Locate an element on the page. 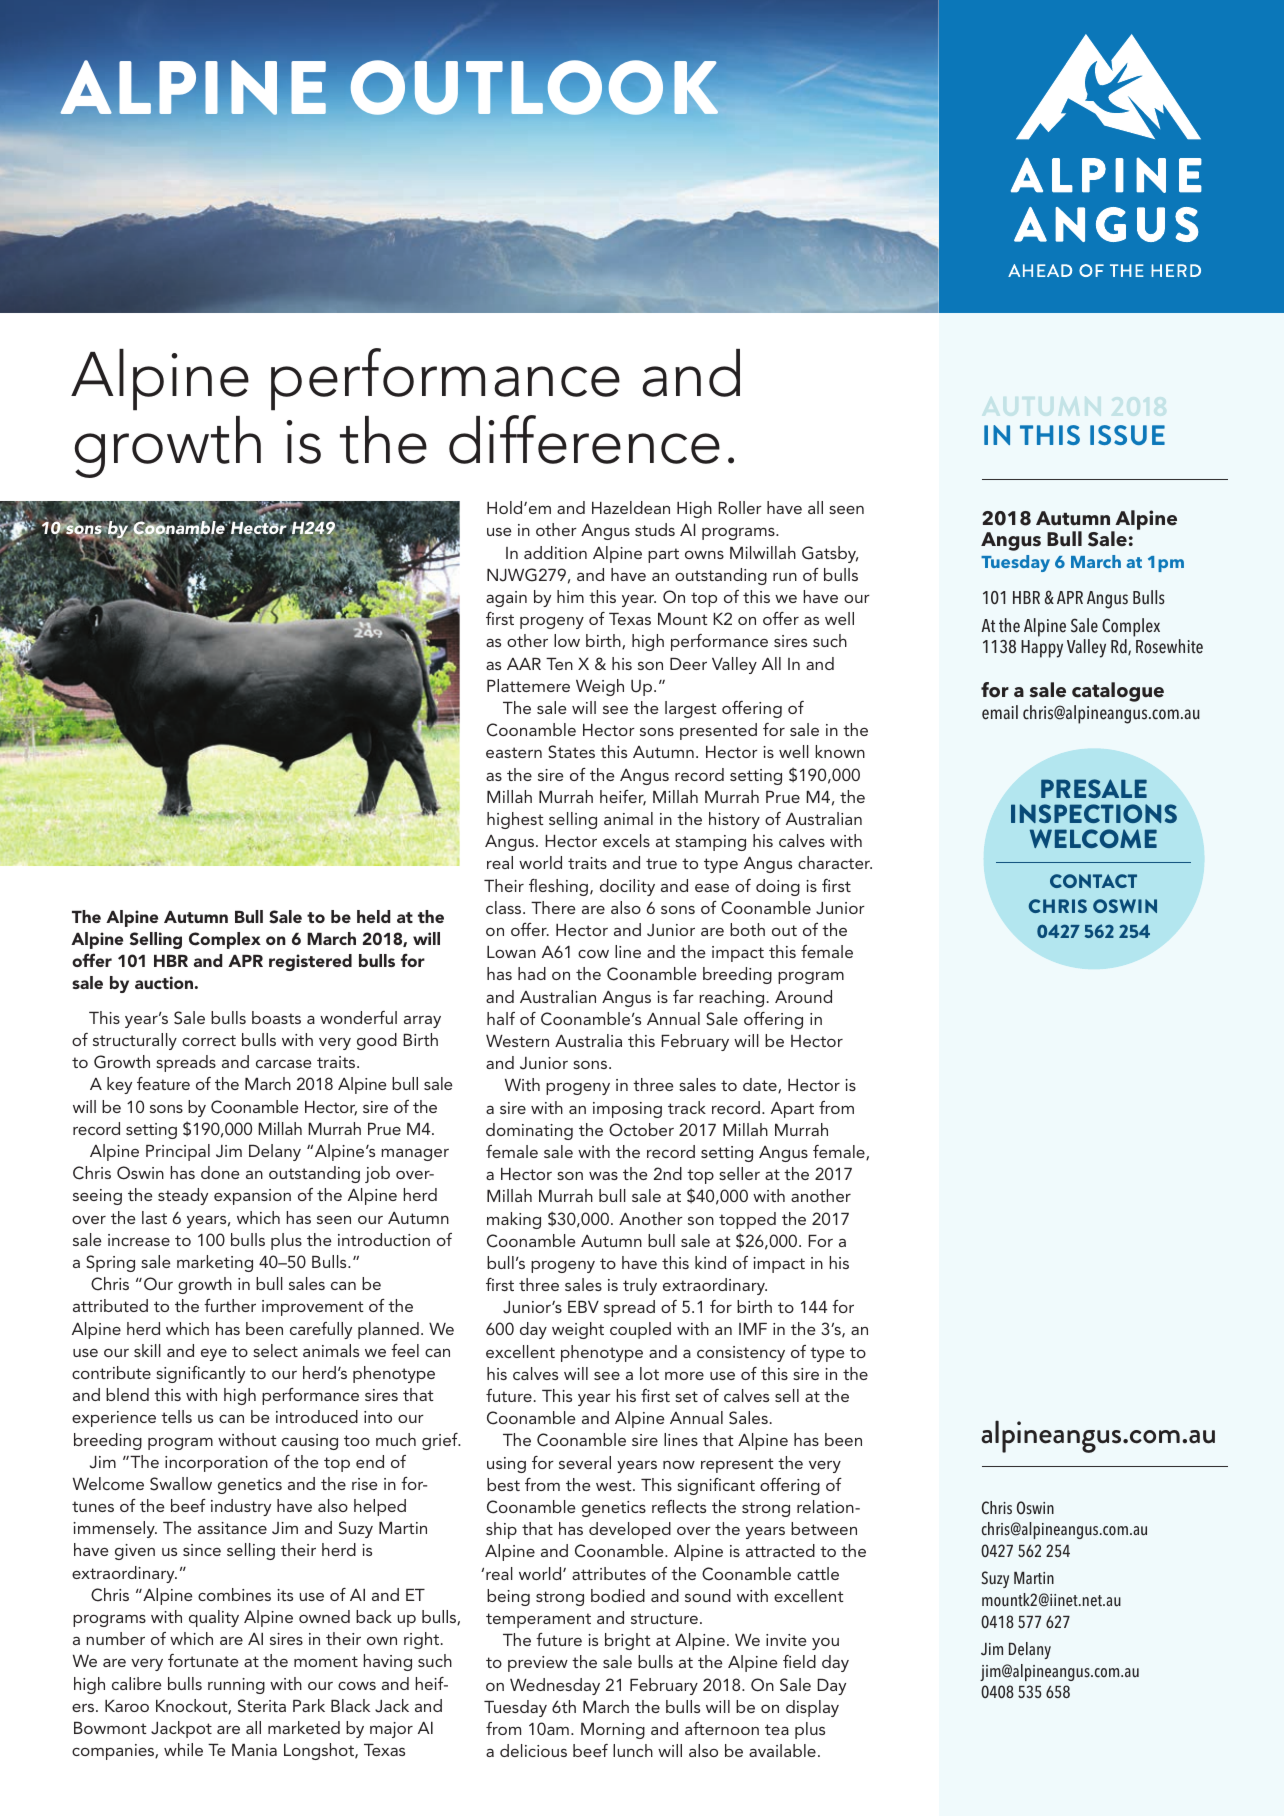 Image resolution: width=1284 pixels, height=1816 pixels. difference is located at coordinates (584, 439).
